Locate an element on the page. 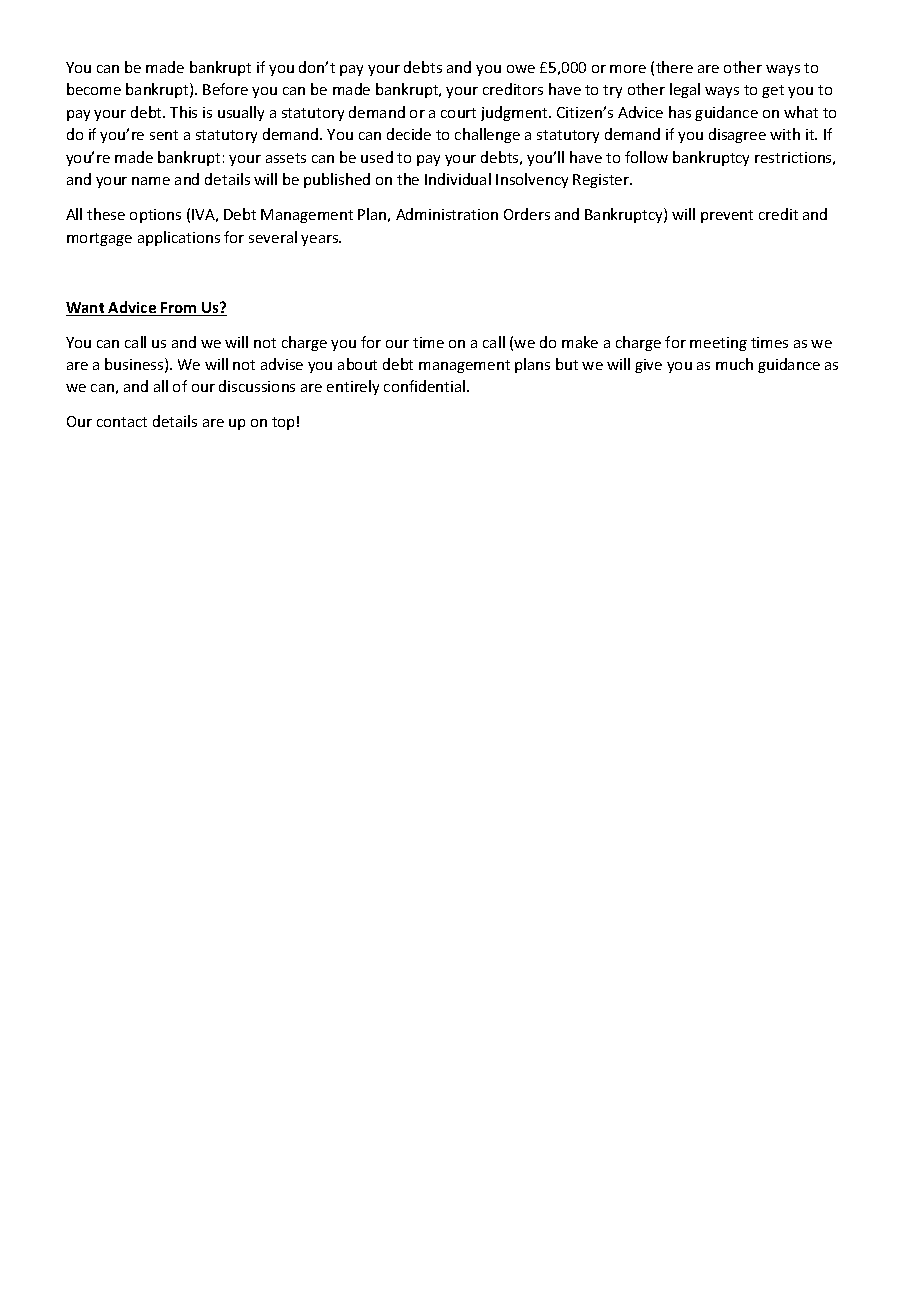 Image resolution: width=924 pixels, height=1308 pixels. prevent is located at coordinates (727, 216).
